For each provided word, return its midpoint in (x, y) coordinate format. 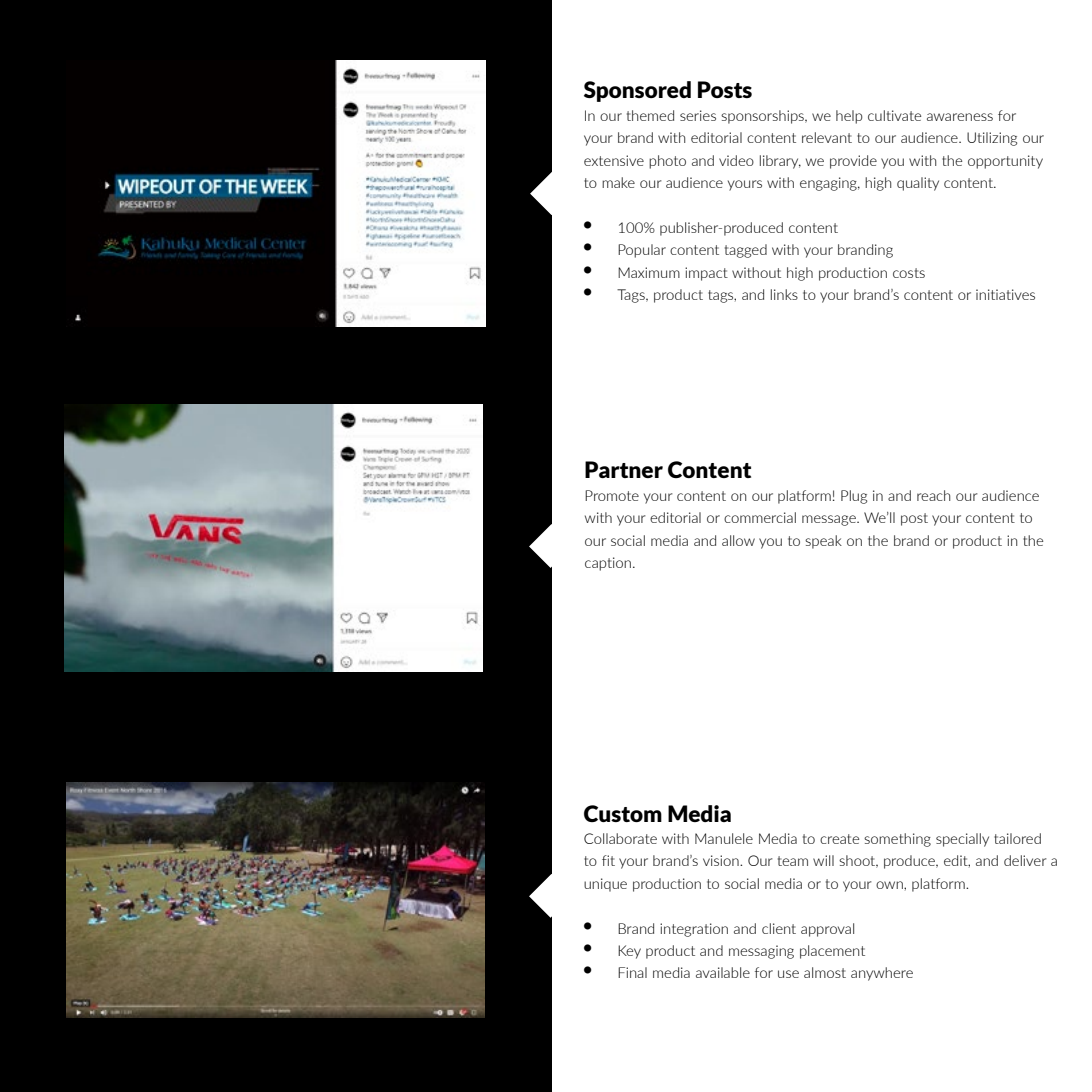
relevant (827, 137)
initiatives (1005, 294)
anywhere (882, 974)
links (784, 294)
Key (629, 952)
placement (832, 952)
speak (823, 542)
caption (608, 564)
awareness (960, 117)
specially (962, 840)
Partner (624, 469)
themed (650, 115)
